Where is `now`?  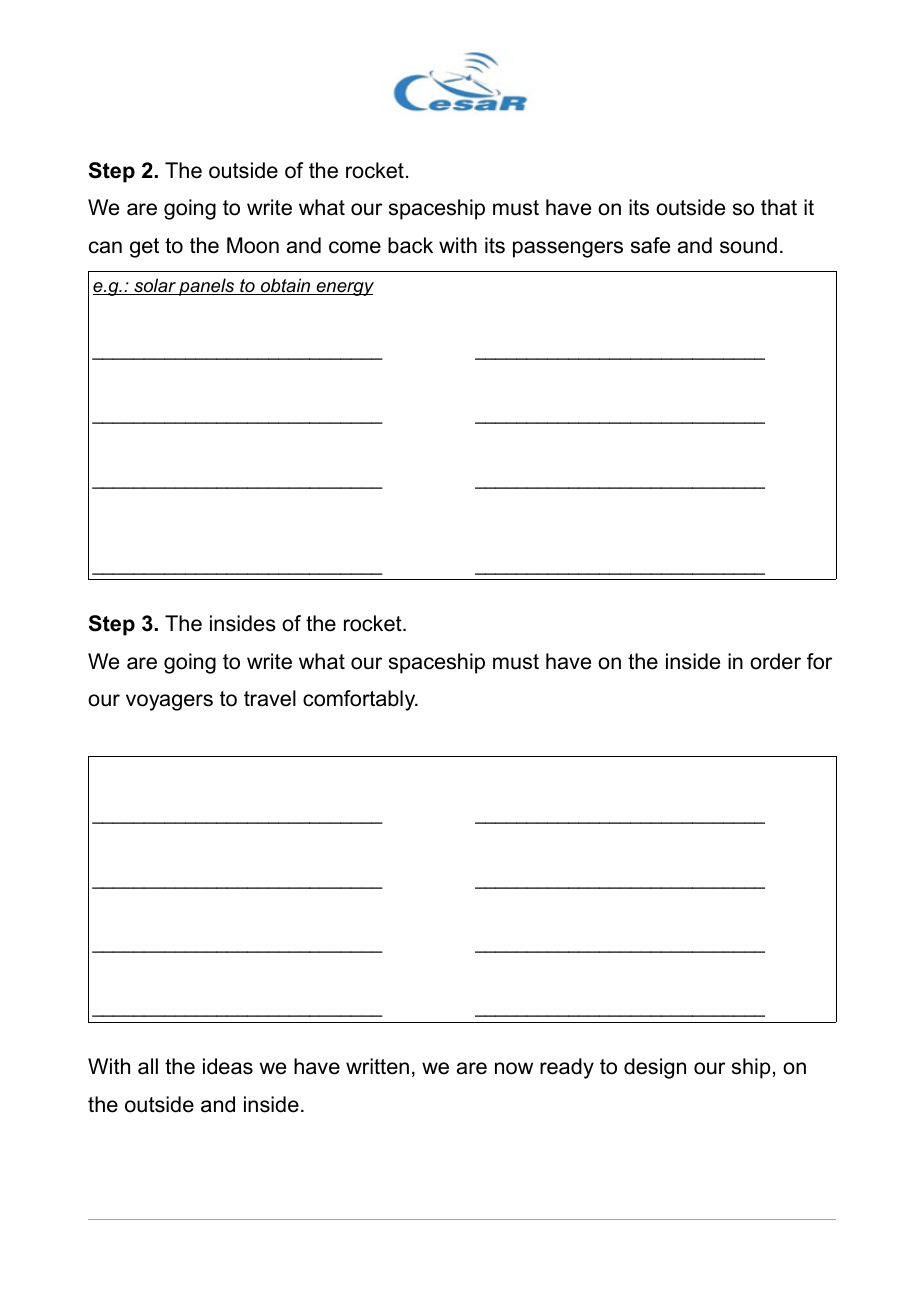 now is located at coordinates (514, 1068).
